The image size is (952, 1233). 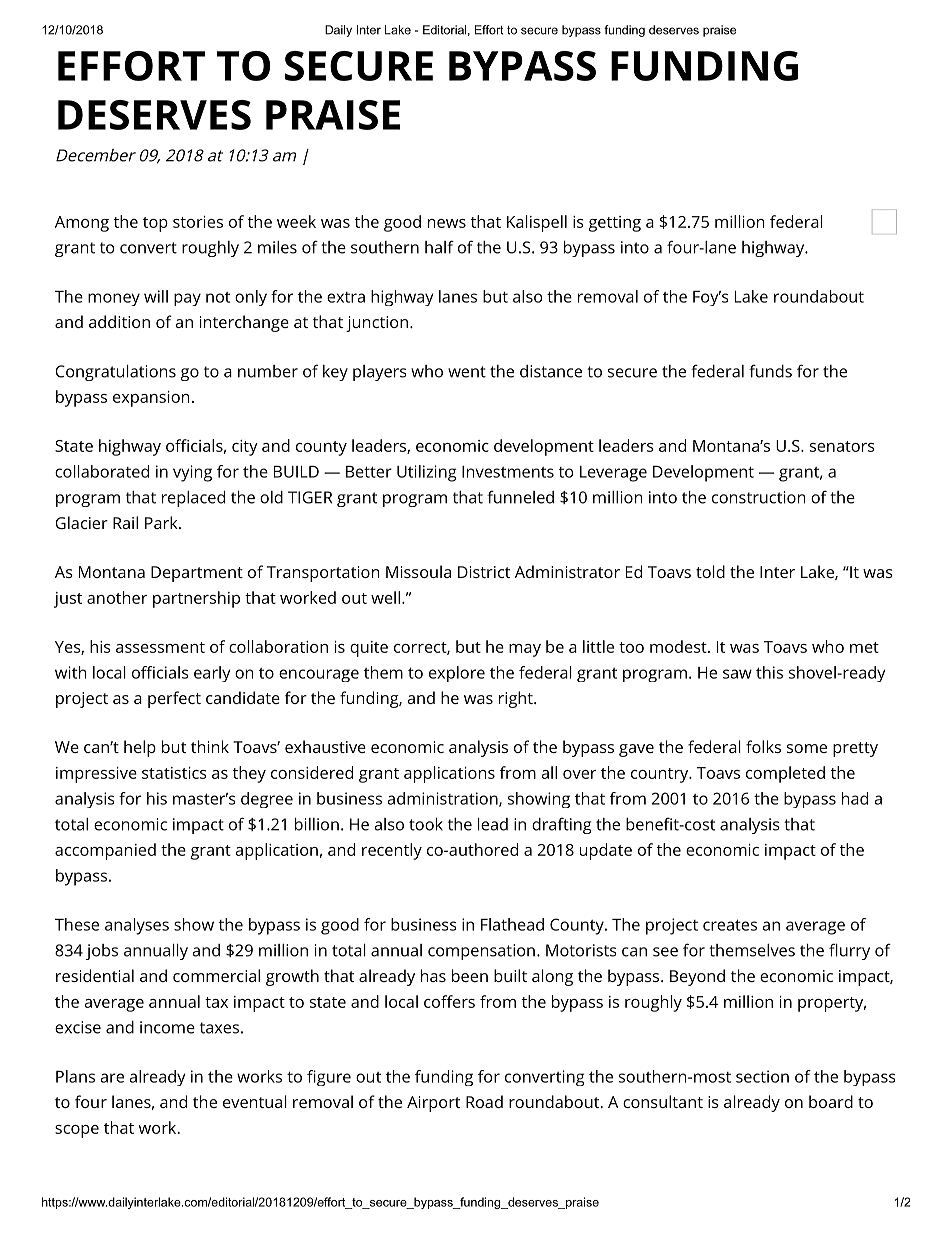 I want to click on top, so click(x=155, y=224).
